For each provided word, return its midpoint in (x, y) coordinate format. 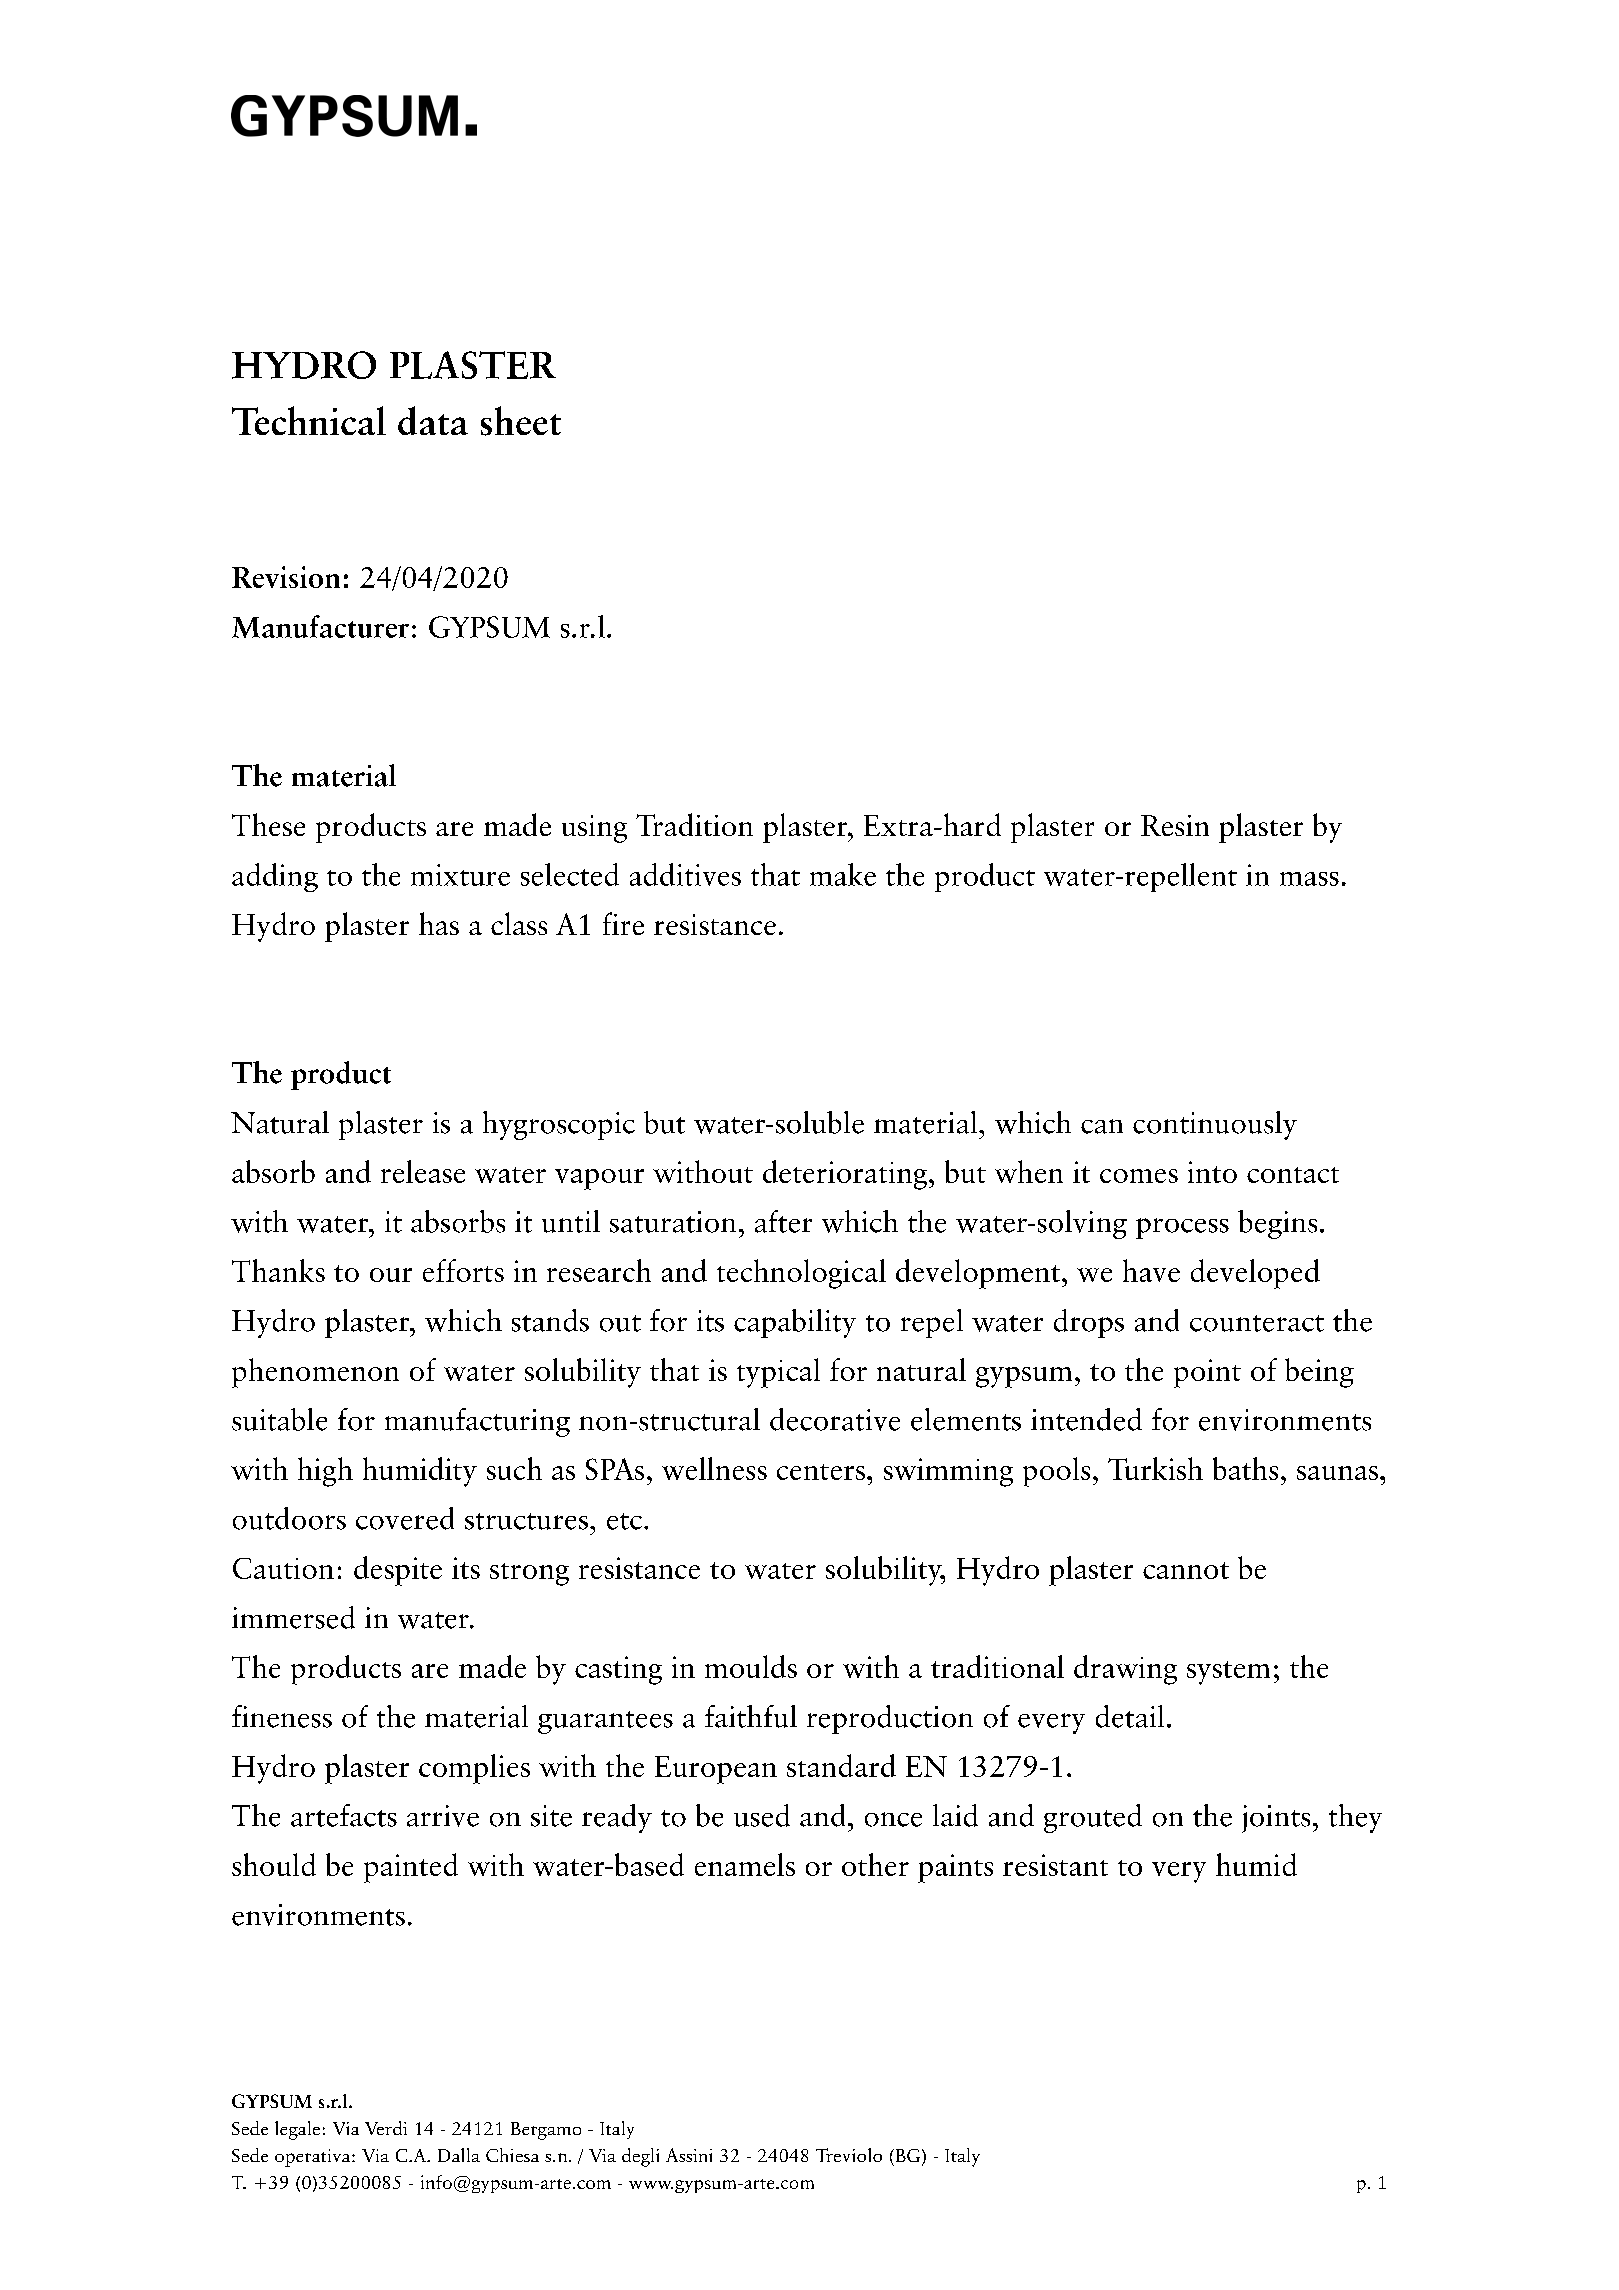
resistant (1055, 1865)
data (433, 420)
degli (640, 2157)
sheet (521, 421)
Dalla (459, 2155)
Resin (1175, 825)
